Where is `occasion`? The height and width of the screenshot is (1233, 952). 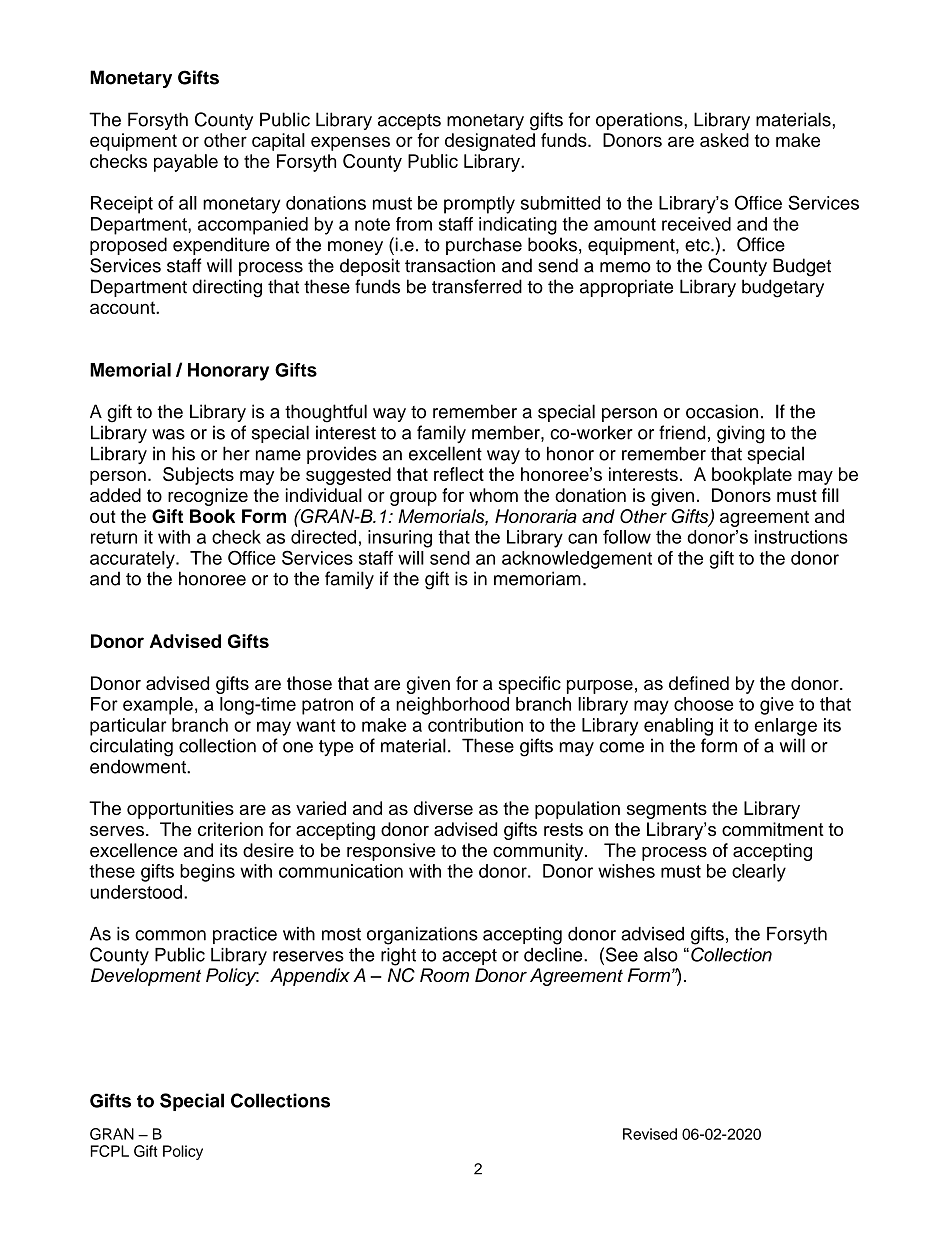 occasion is located at coordinates (722, 411).
